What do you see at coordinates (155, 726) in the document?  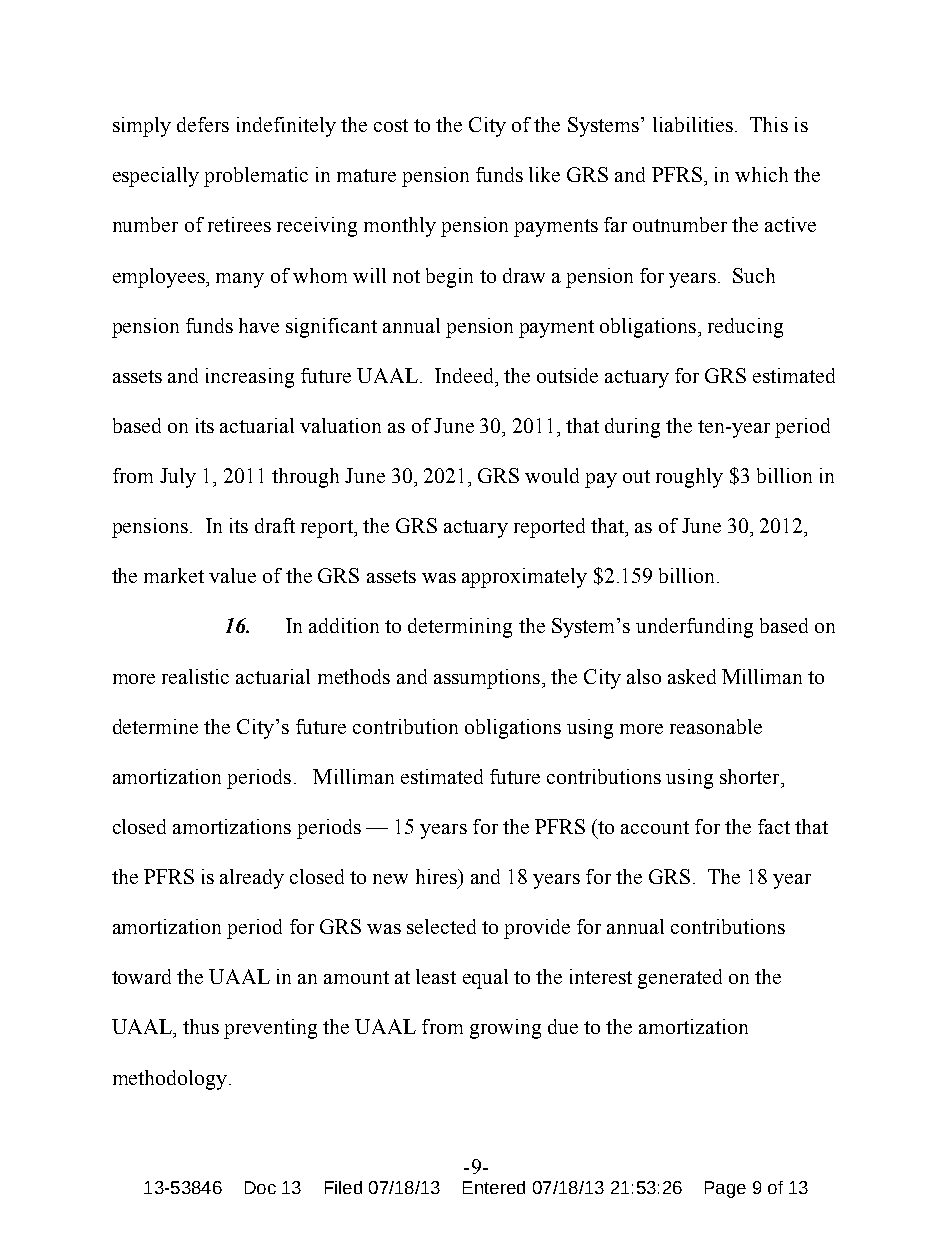 I see `determine` at bounding box center [155, 726].
